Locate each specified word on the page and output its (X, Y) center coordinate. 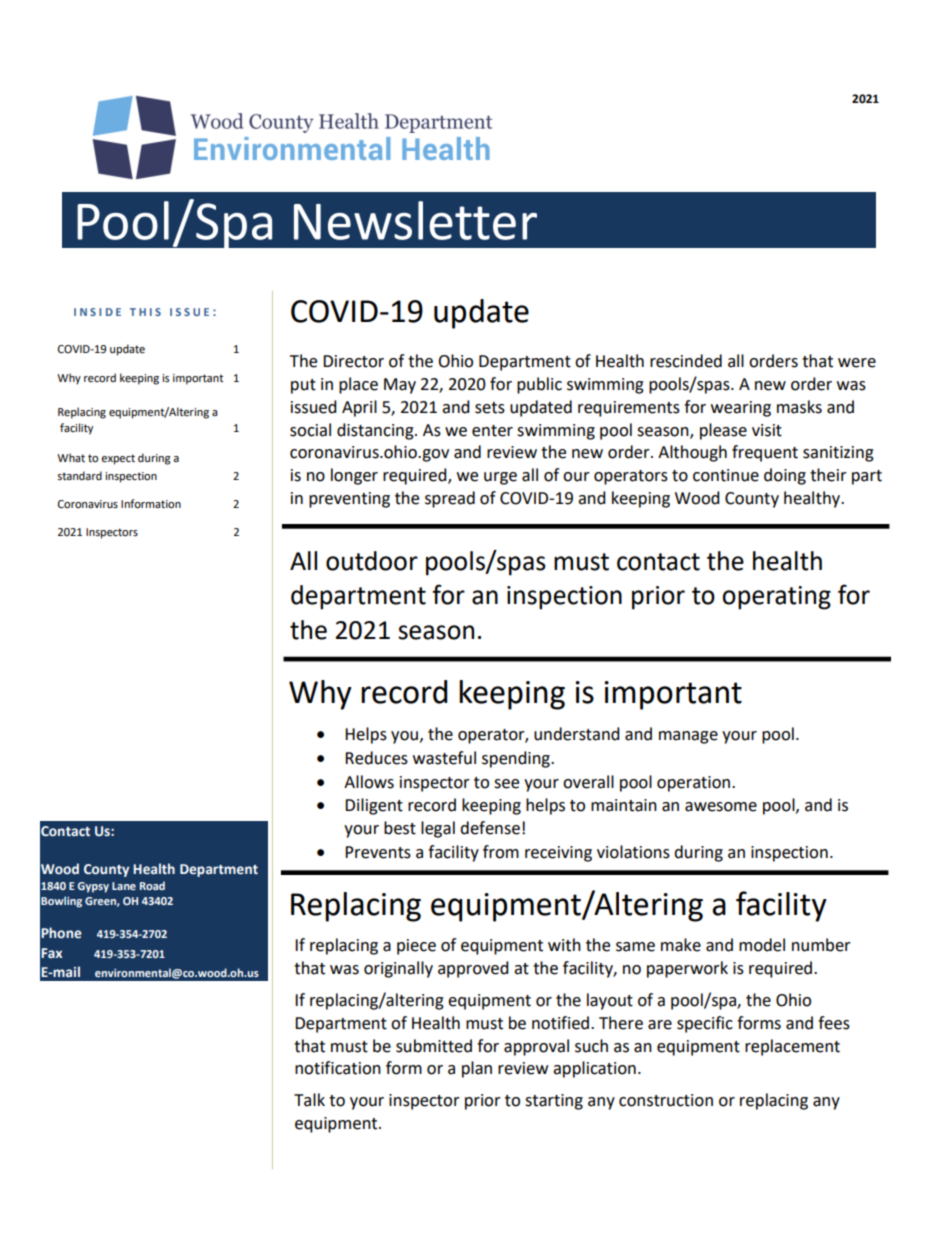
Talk (309, 1100)
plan (477, 1069)
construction (666, 1100)
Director (353, 361)
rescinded (686, 361)
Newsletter (415, 220)
